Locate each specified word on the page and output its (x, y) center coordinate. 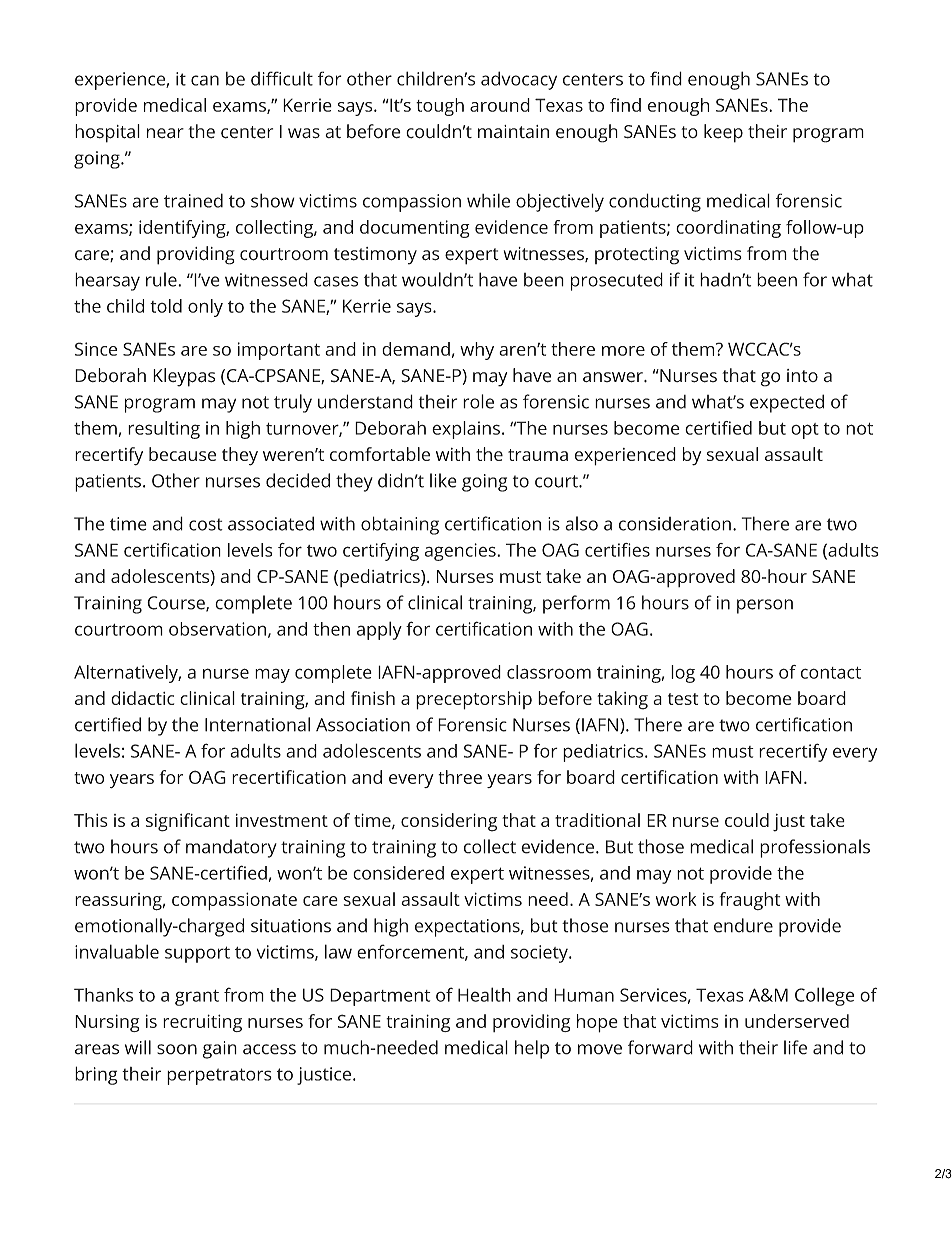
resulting (164, 430)
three (460, 777)
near (165, 133)
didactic (142, 698)
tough (440, 107)
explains (466, 430)
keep (723, 133)
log (683, 674)
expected (787, 403)
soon (177, 1049)
